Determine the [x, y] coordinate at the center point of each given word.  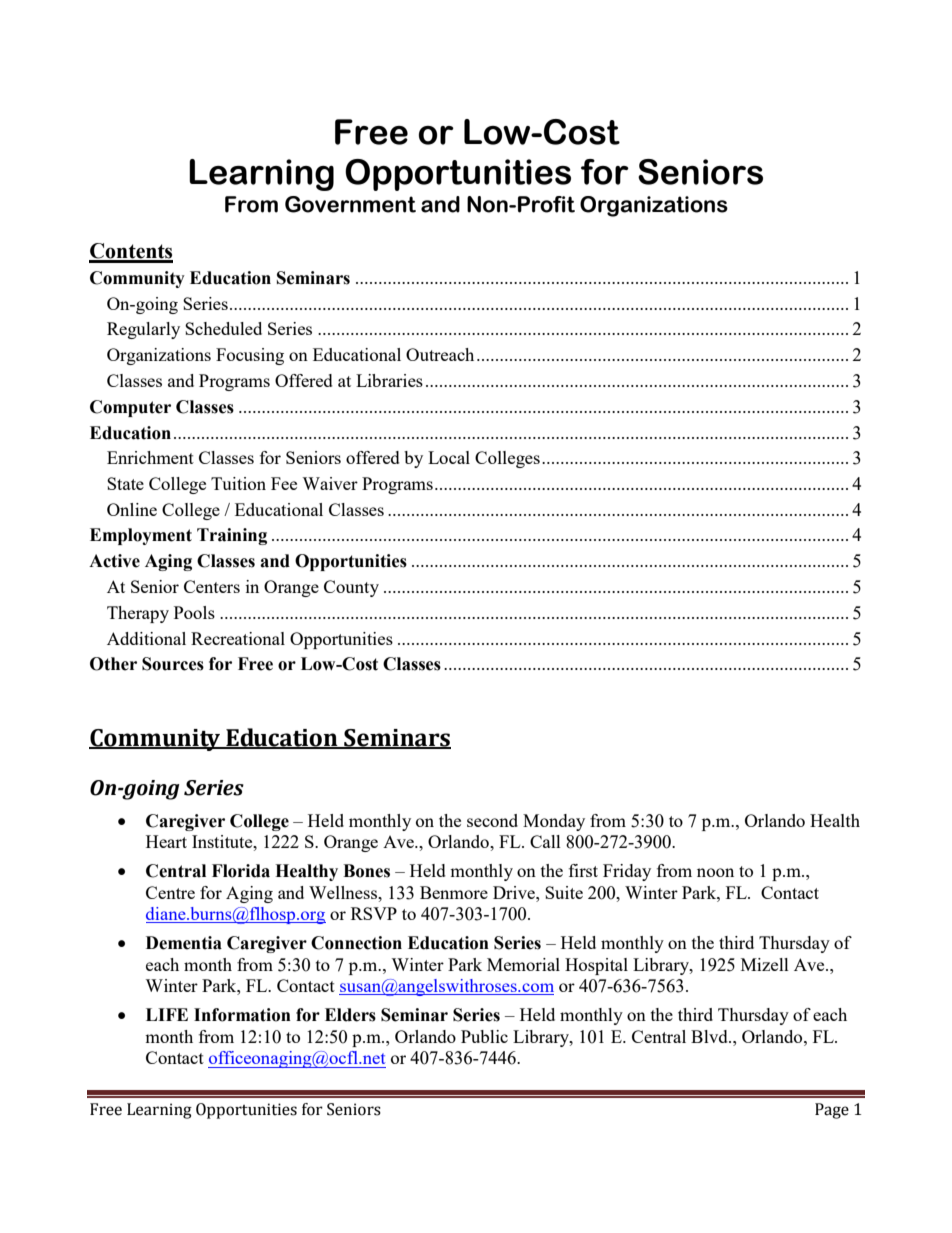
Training [232, 536]
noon [715, 872]
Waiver [330, 483]
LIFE [167, 1014]
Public [484, 1036]
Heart [166, 841]
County [351, 588]
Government [350, 204]
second [492, 820]
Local [449, 457]
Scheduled [223, 328]
